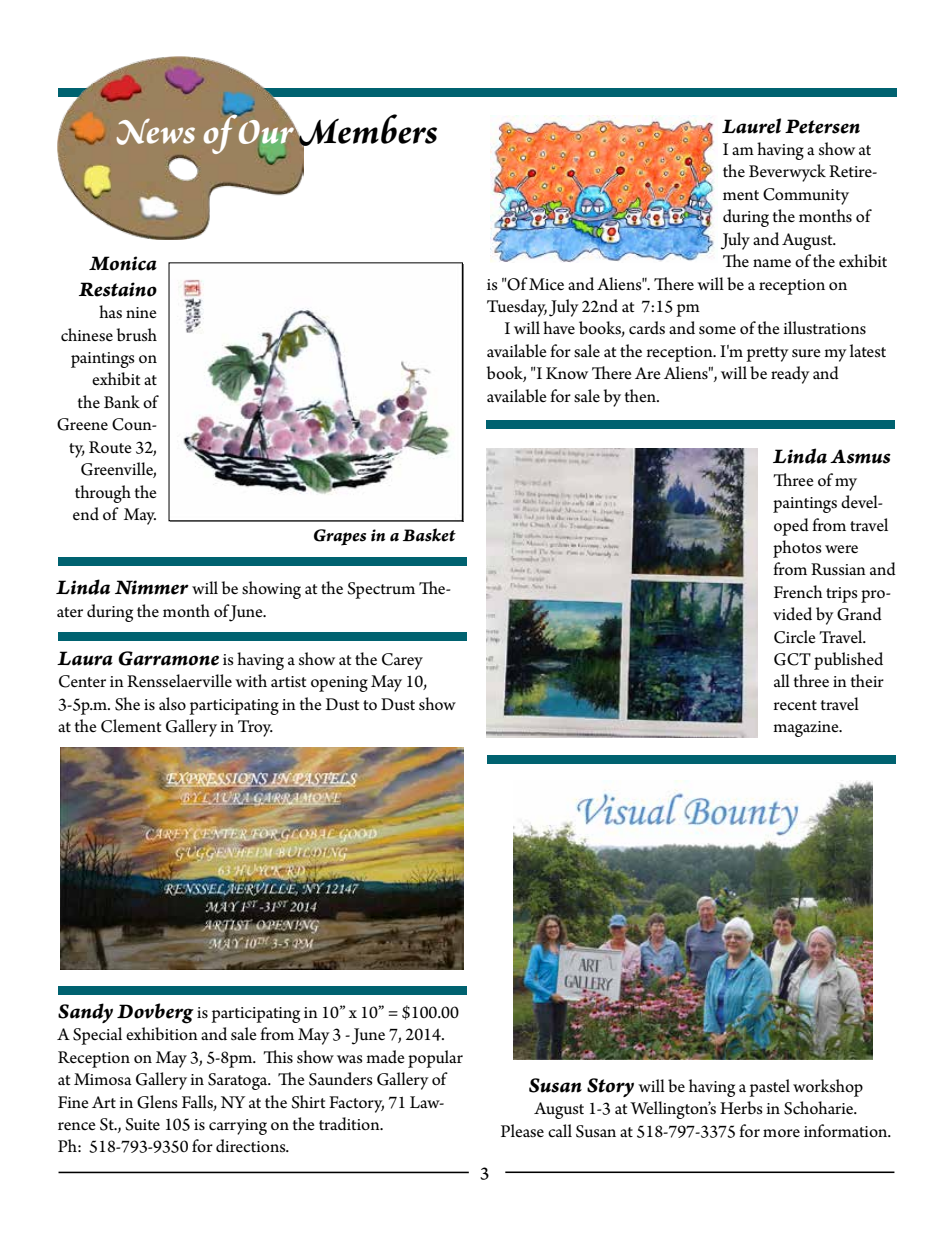  I want to click on opening, so click(339, 684).
